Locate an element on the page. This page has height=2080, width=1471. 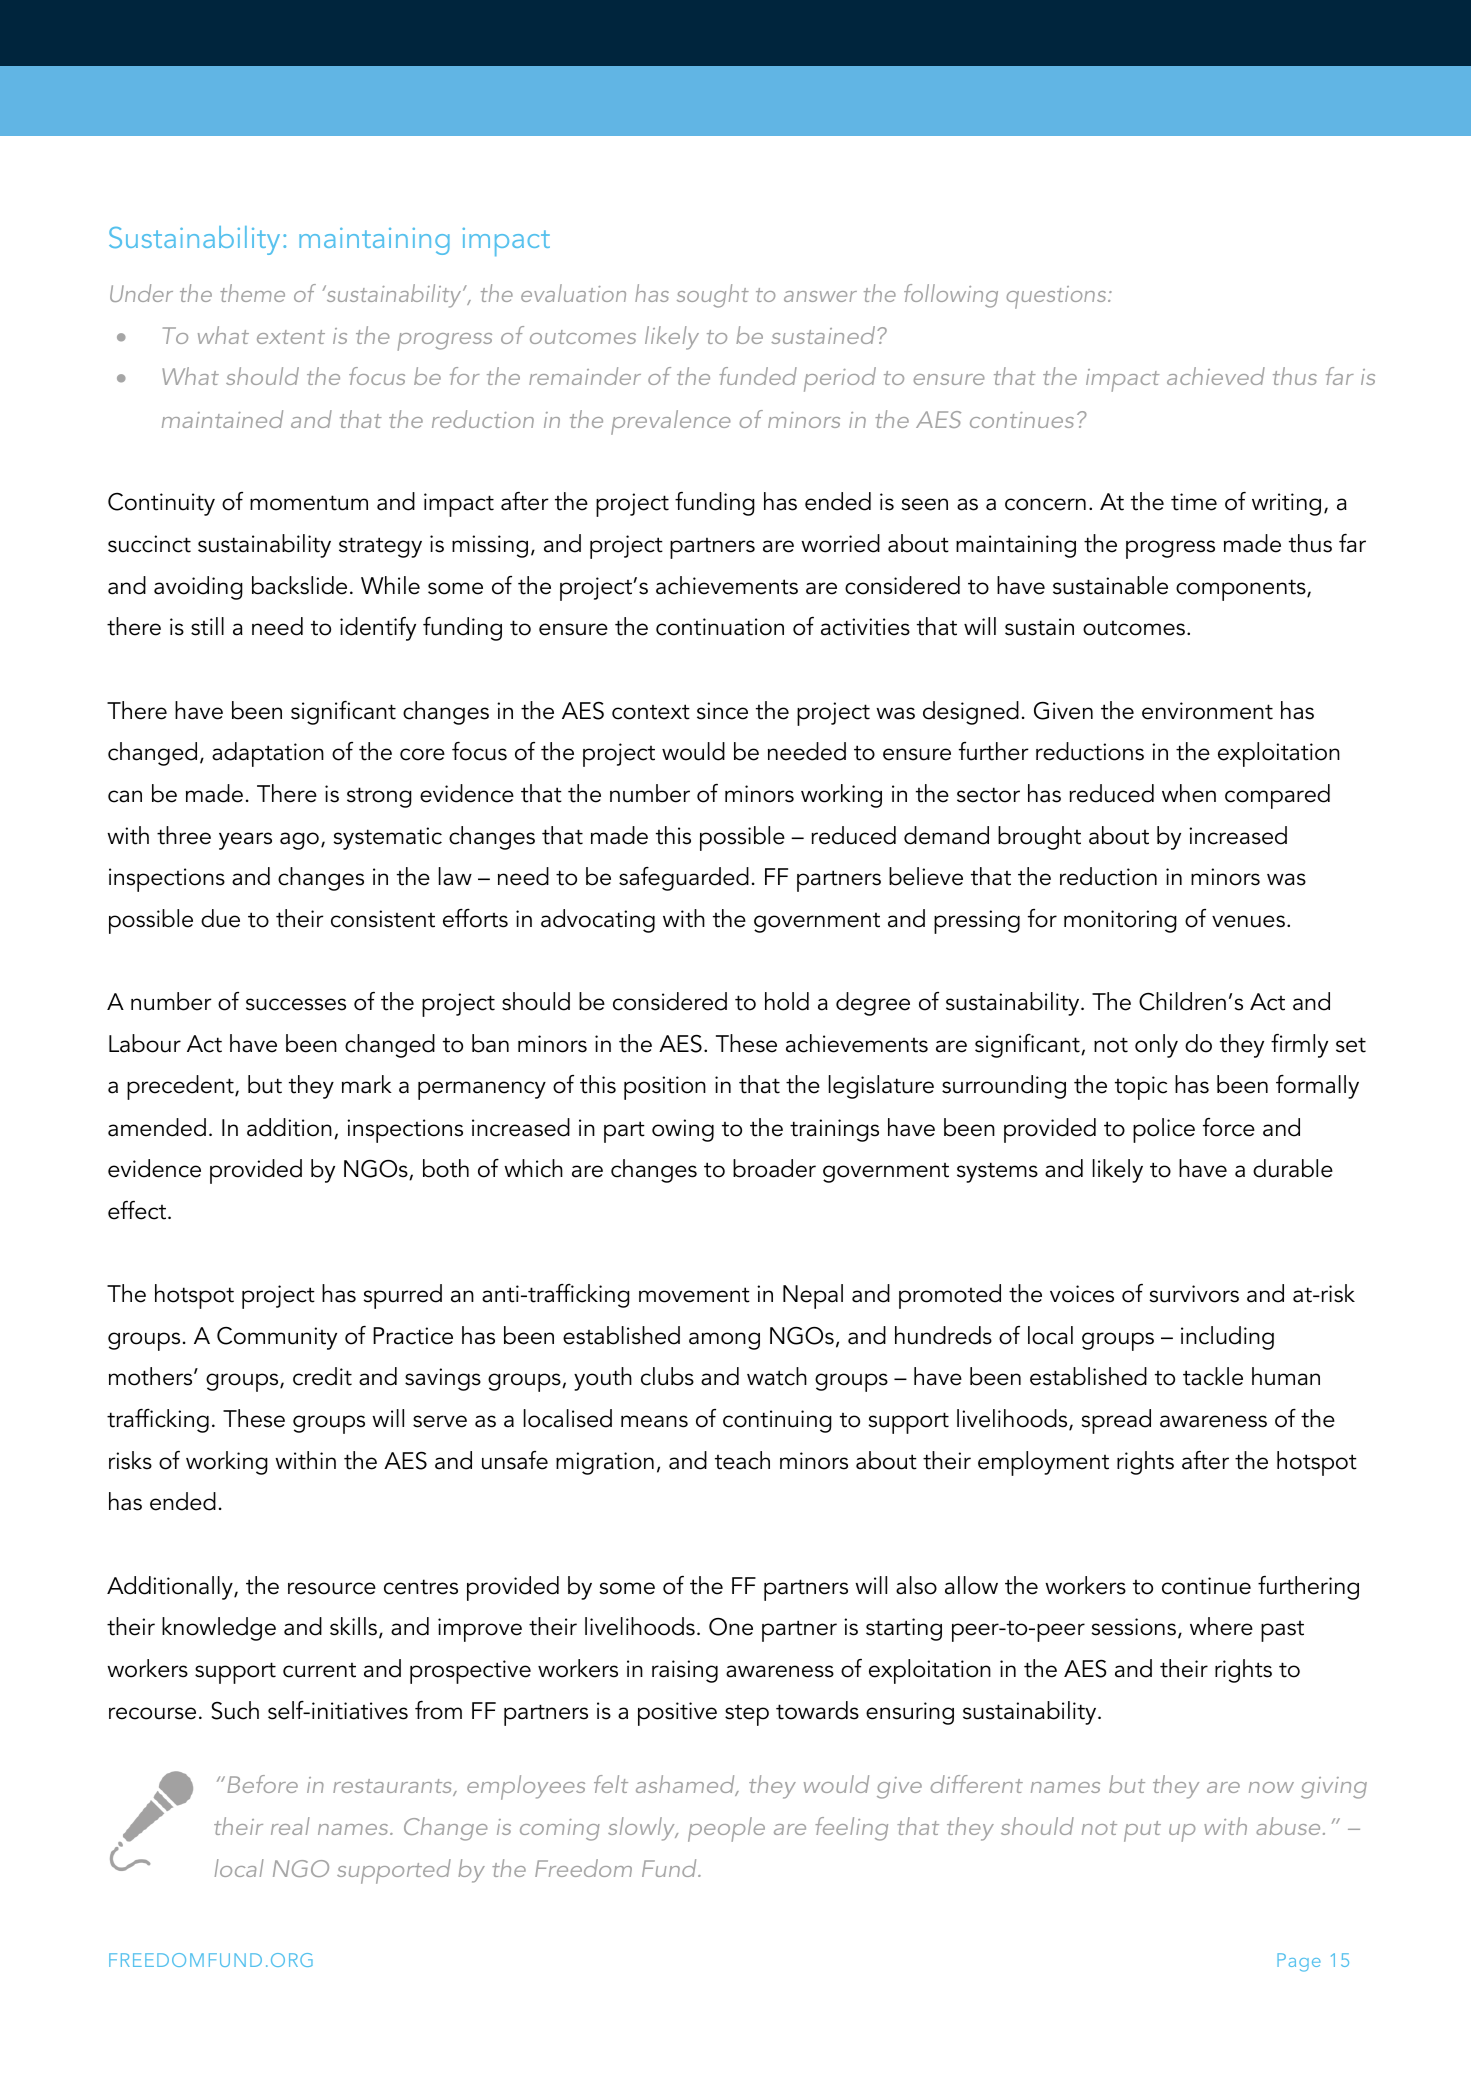
real is located at coordinates (290, 1826).
